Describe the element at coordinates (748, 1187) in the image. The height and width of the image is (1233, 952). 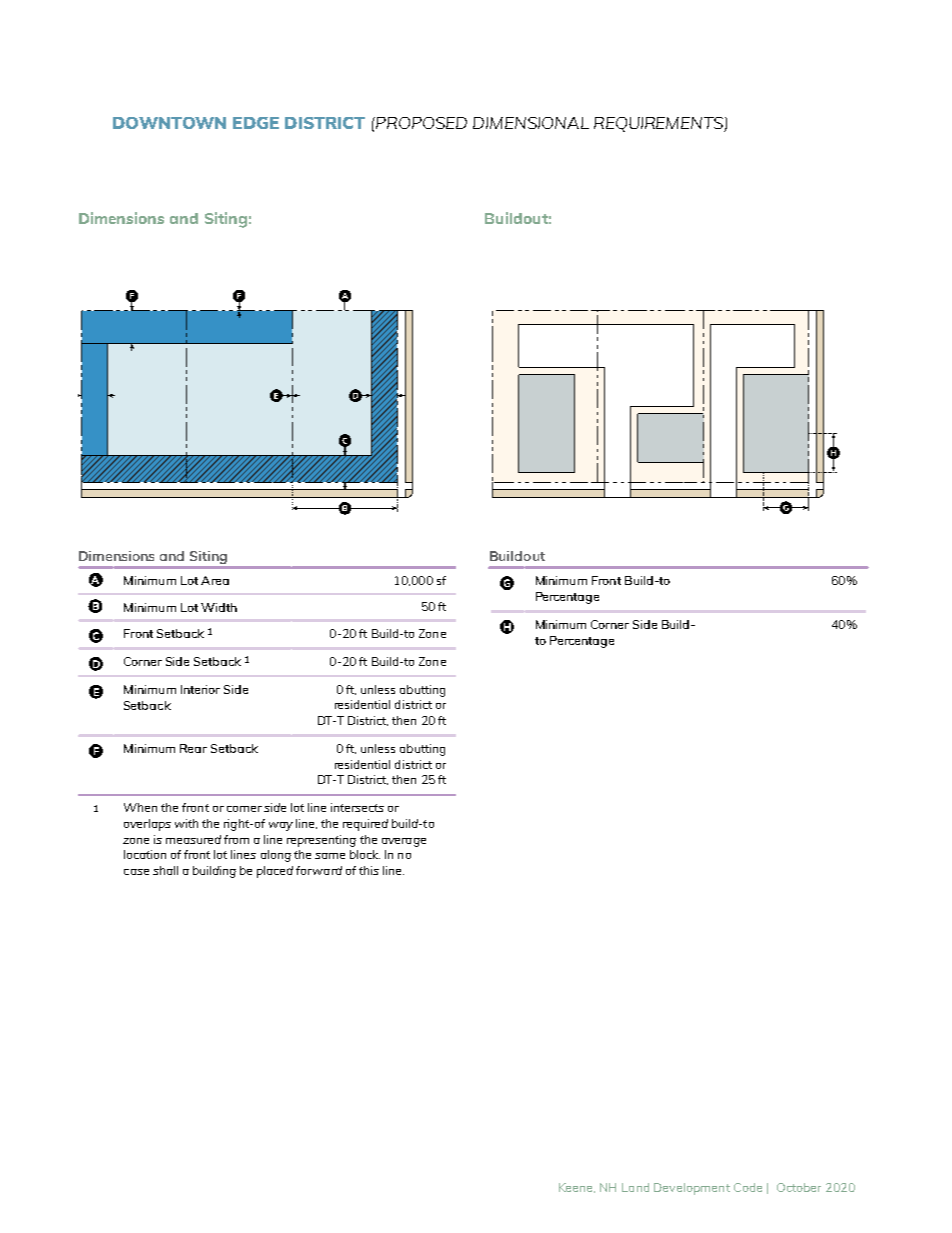
I see `Code` at that location.
